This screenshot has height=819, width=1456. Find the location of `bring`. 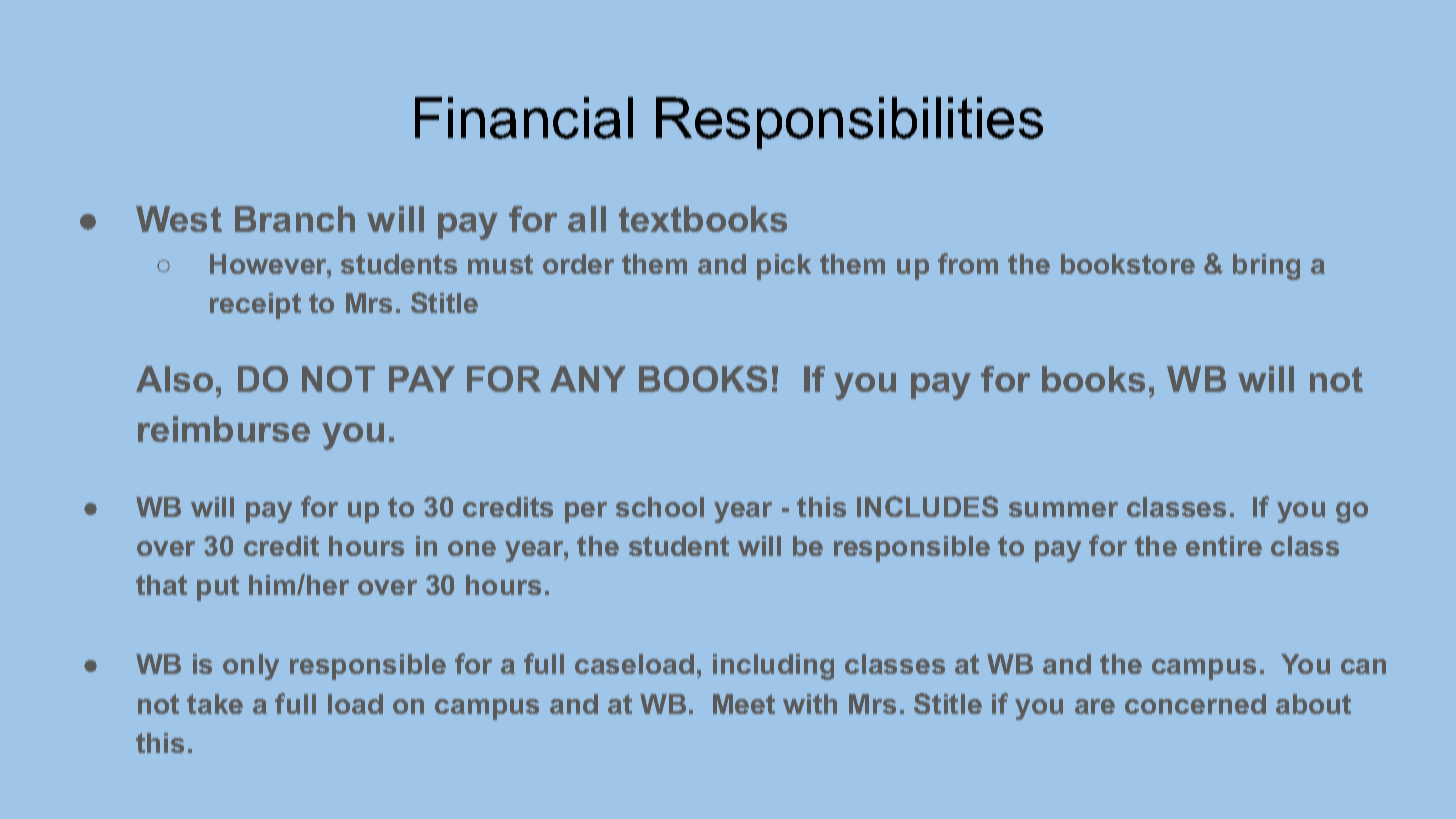

bring is located at coordinates (1266, 267).
